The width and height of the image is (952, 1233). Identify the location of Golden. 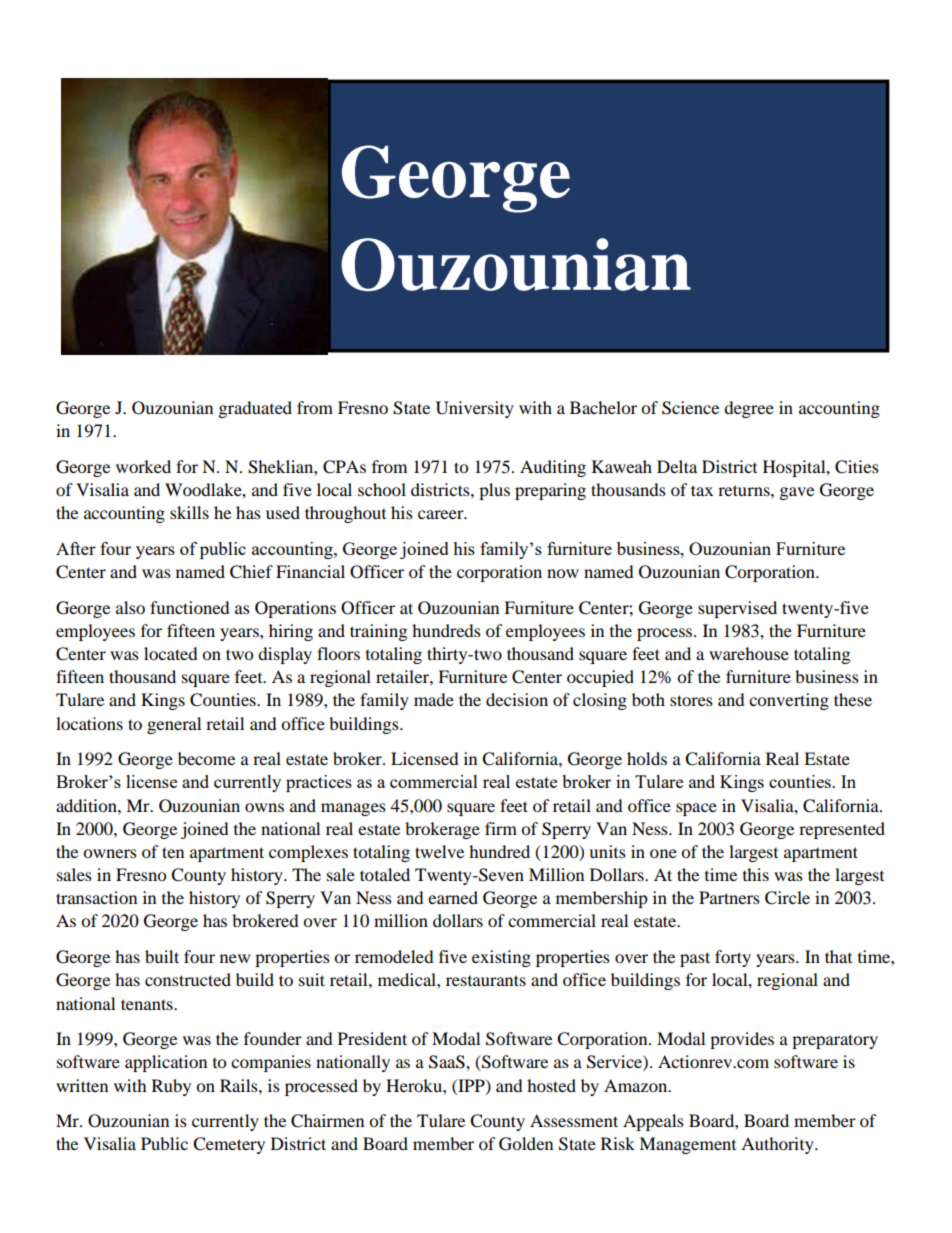
(526, 1144).
